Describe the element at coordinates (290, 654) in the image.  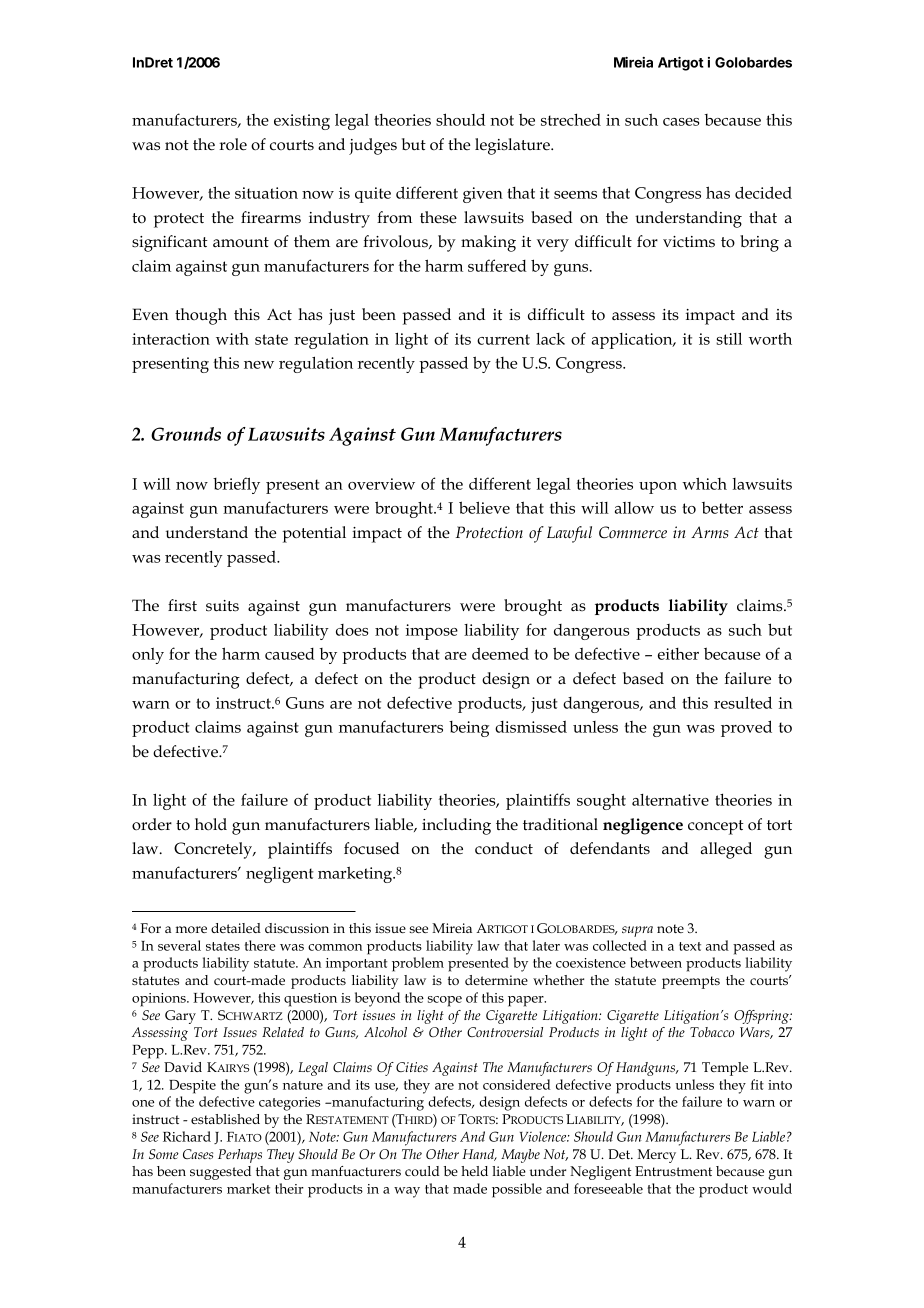
I see `caused` at that location.
